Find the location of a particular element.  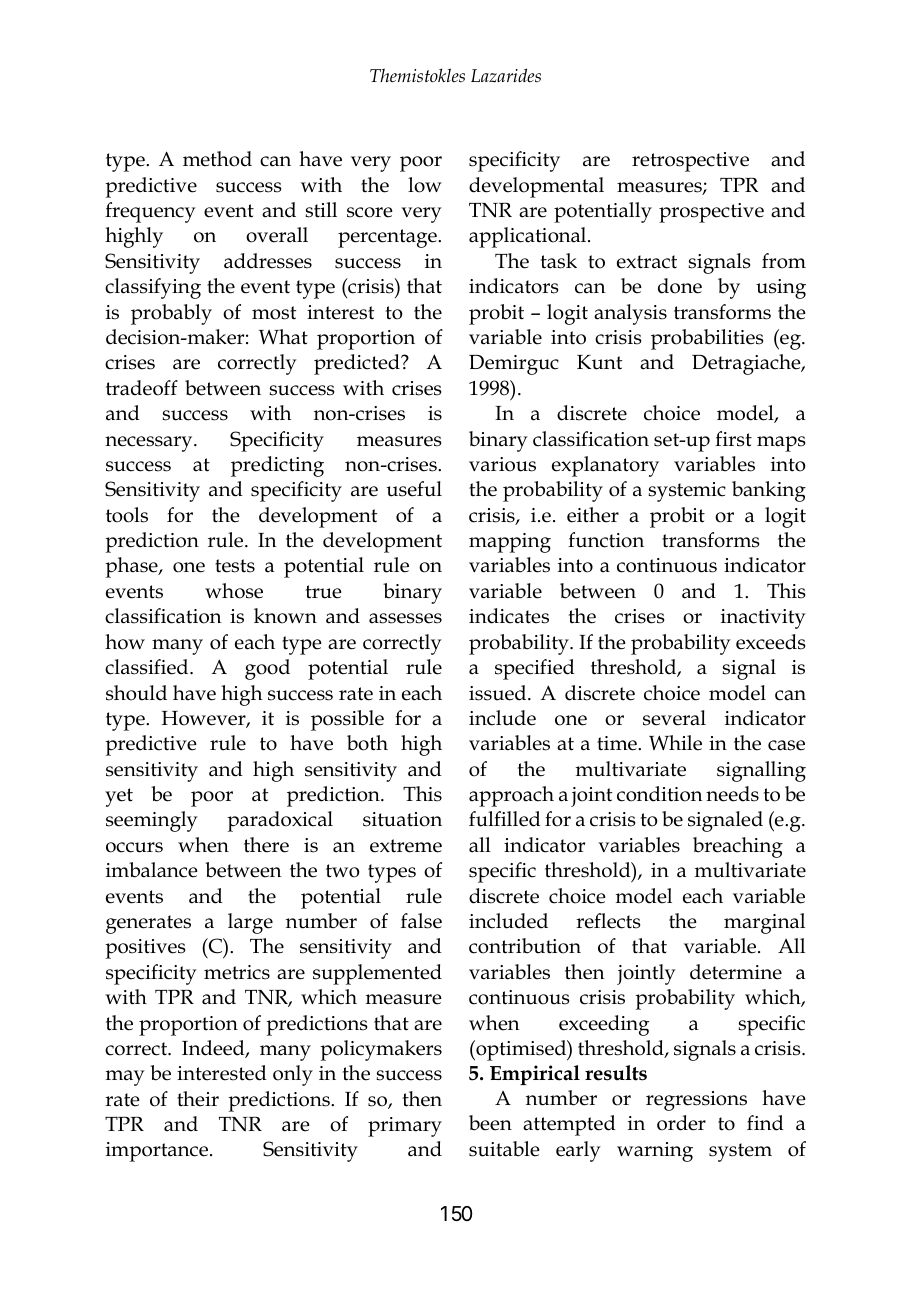

false is located at coordinates (421, 921).
